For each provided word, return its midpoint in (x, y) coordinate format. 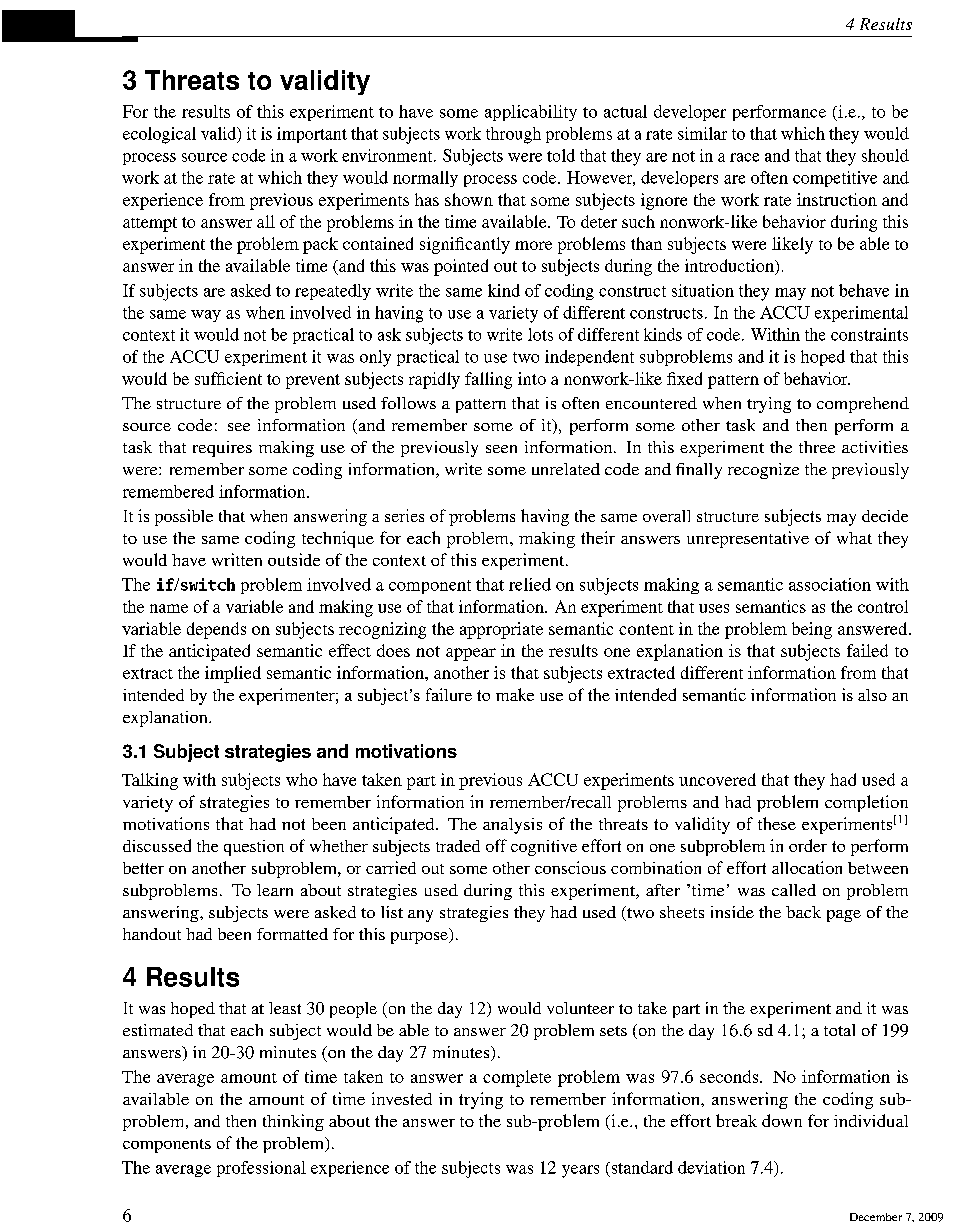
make (515, 694)
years (580, 1171)
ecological (159, 135)
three (817, 447)
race (744, 157)
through (513, 135)
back (803, 912)
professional (261, 1169)
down (782, 1120)
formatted (292, 934)
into (532, 378)
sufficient (228, 378)
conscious (570, 867)
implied (233, 674)
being (812, 630)
